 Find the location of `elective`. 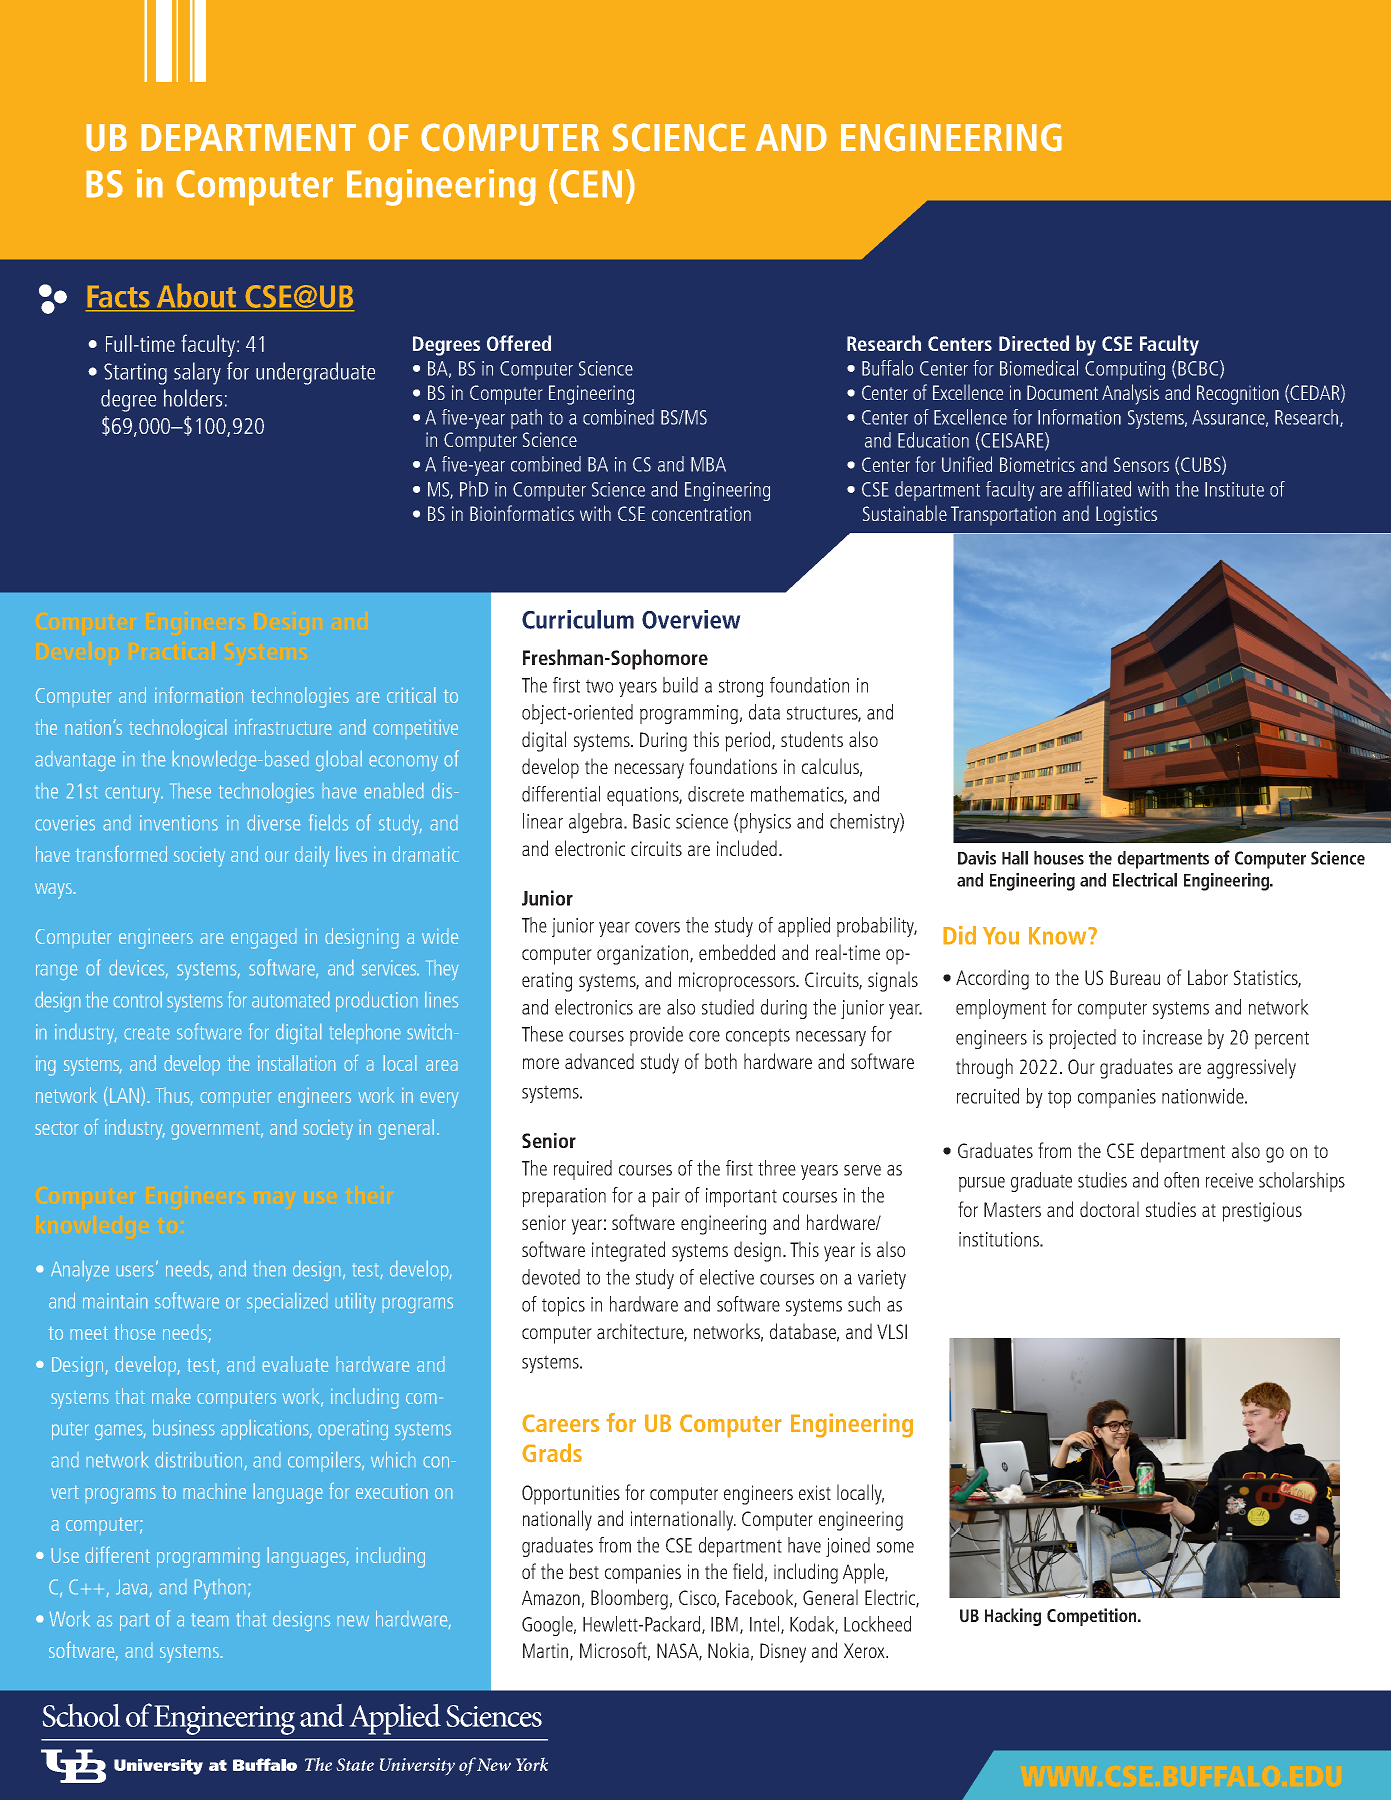

elective is located at coordinates (727, 1277).
